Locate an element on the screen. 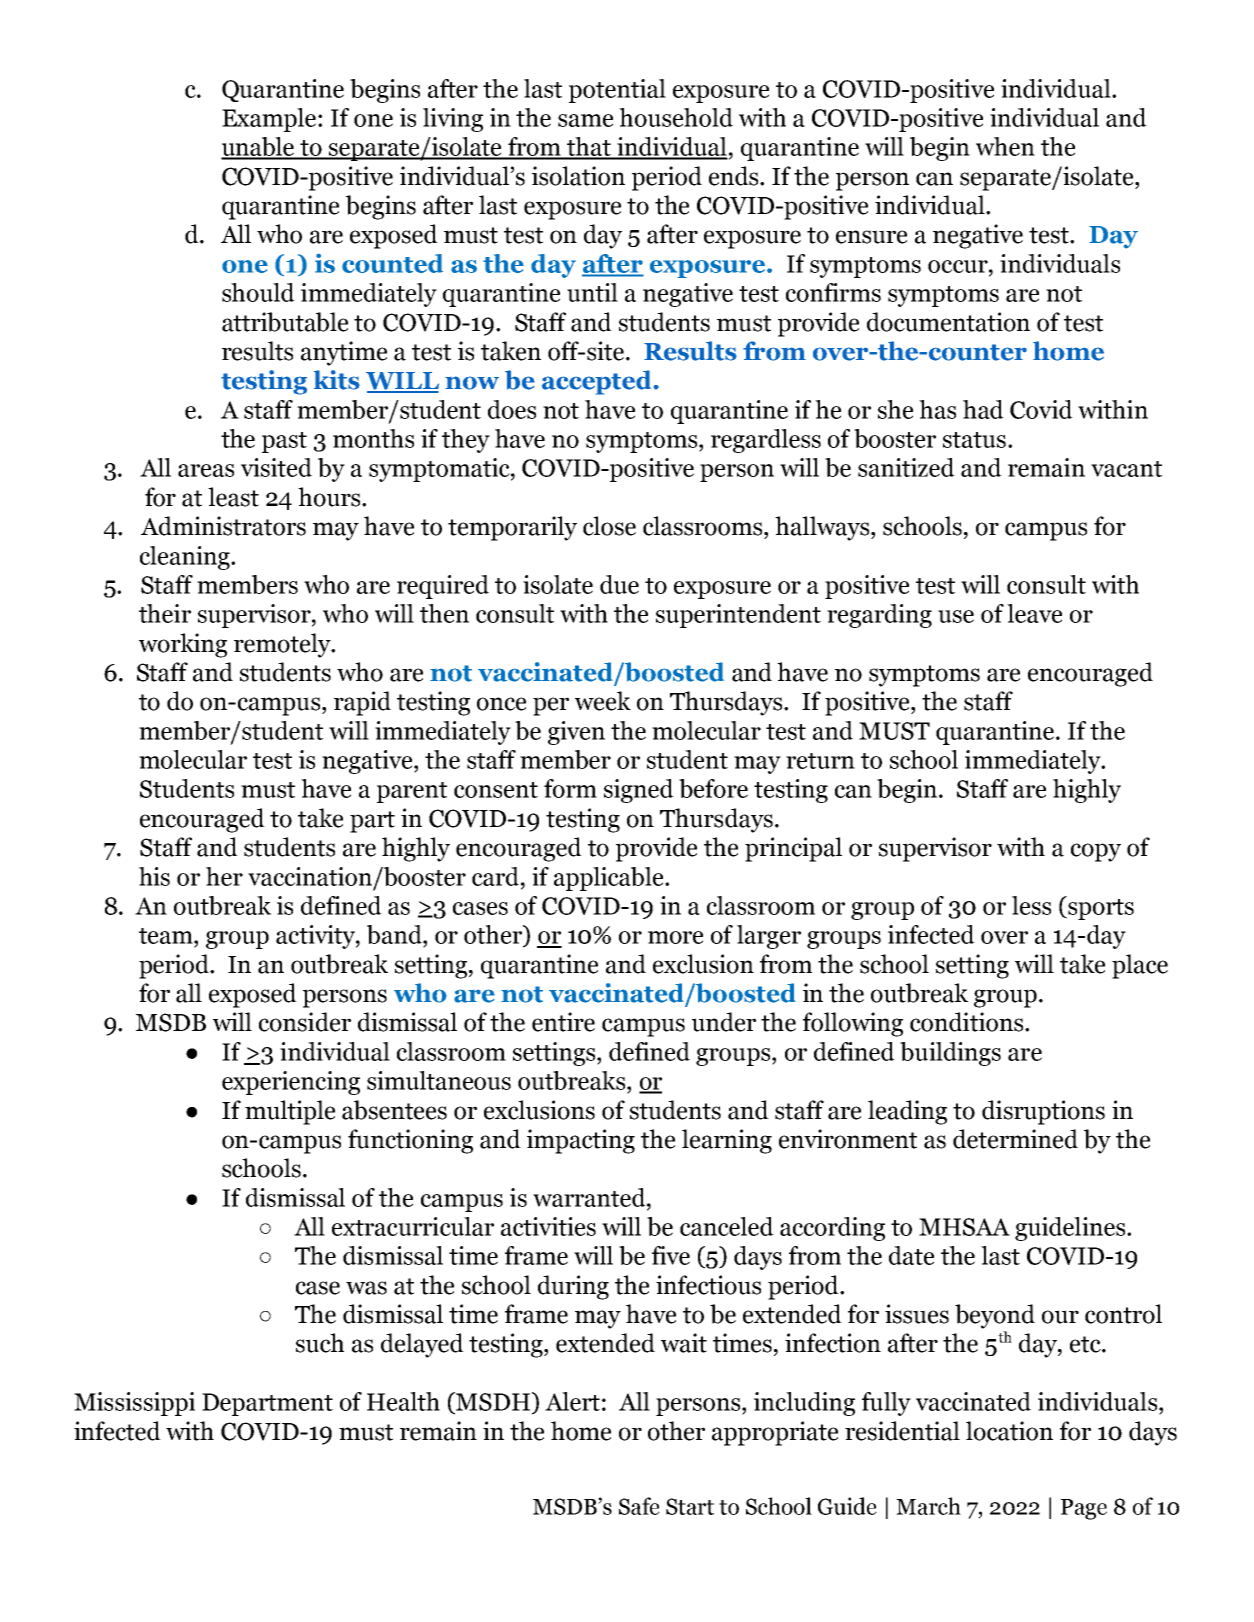 This screenshot has height=1622, width=1254. consider is located at coordinates (305, 1022).
